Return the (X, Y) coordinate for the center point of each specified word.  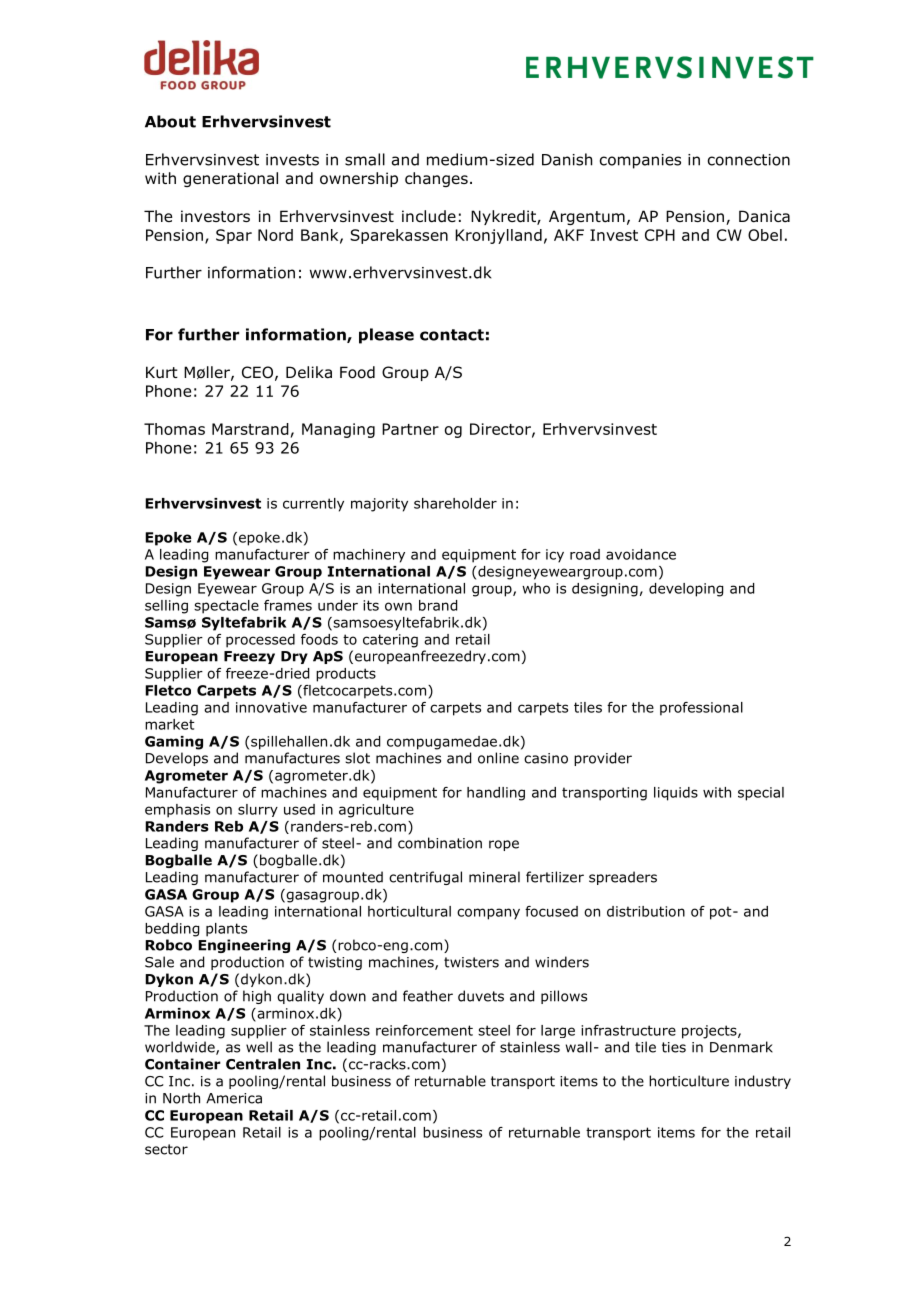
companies (640, 161)
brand (438, 605)
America (234, 1098)
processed (260, 641)
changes (436, 179)
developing (686, 590)
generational (230, 179)
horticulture (689, 1081)
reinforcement (424, 1030)
